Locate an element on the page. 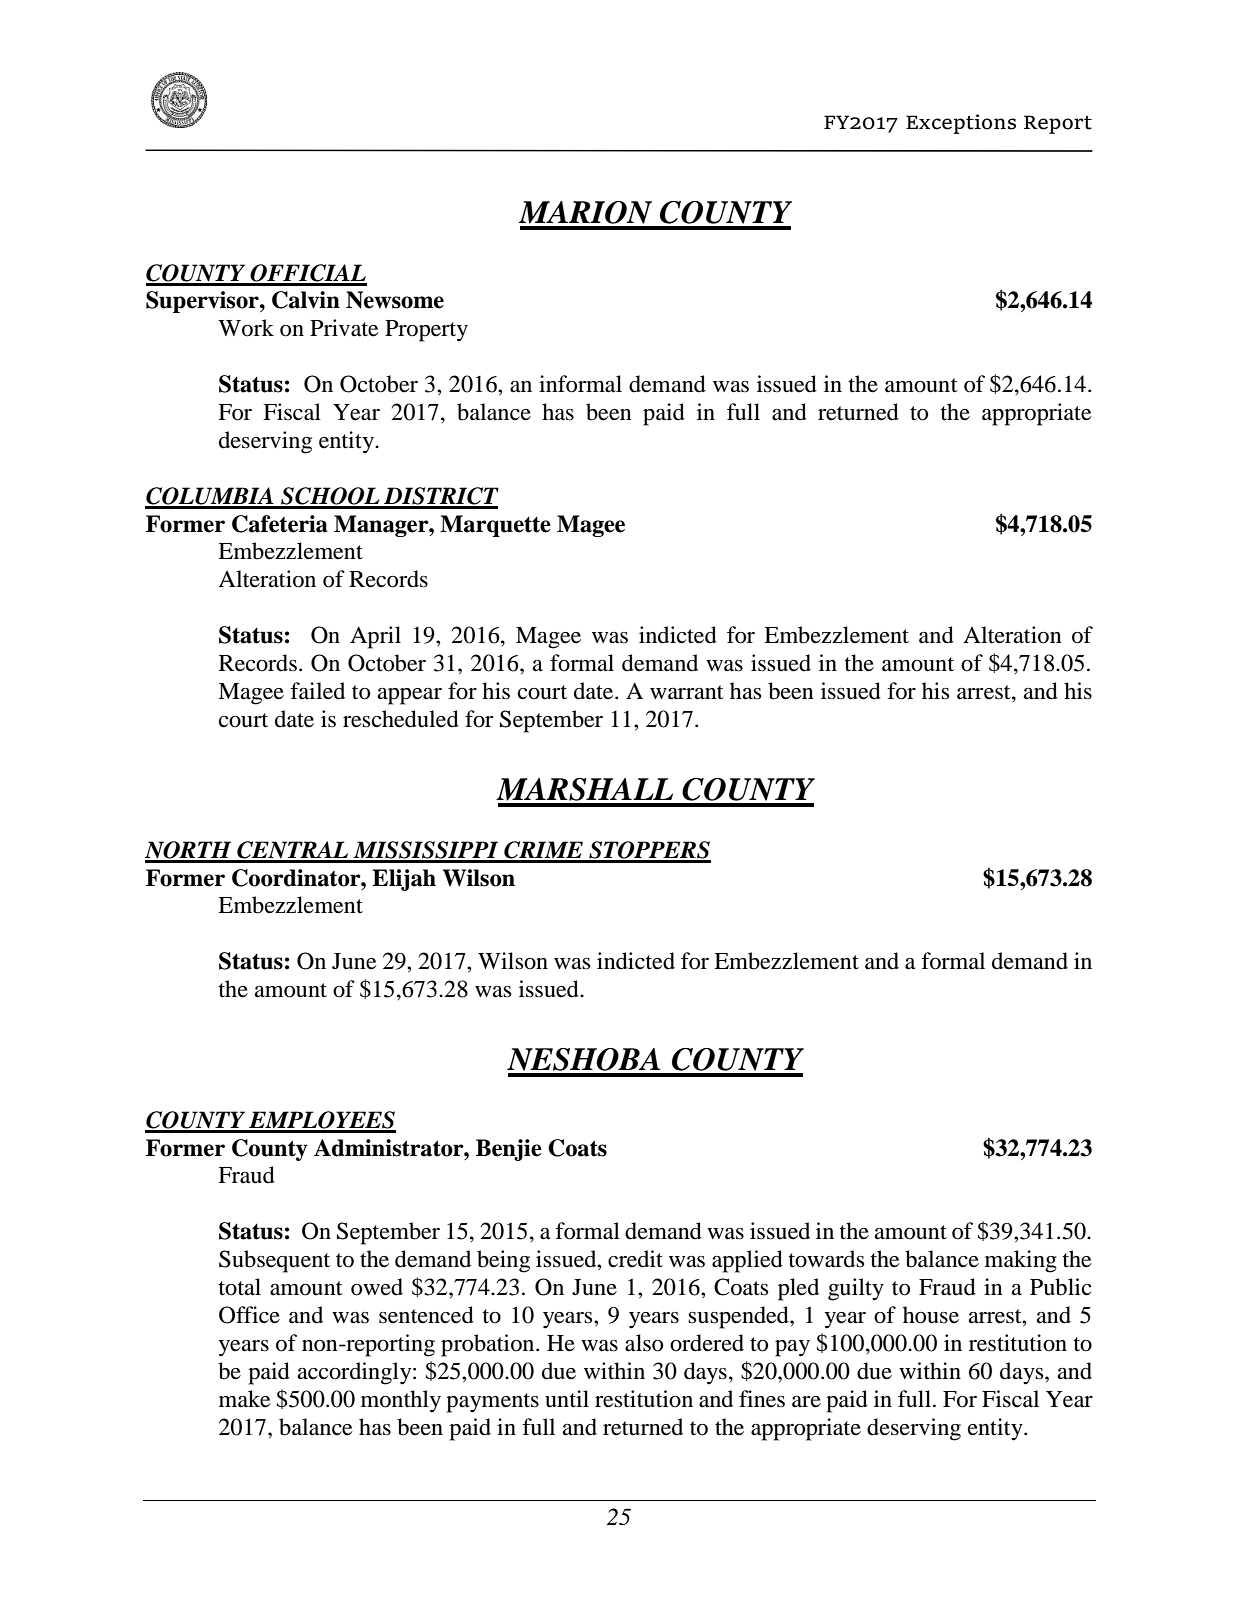 The width and height of the image is (1238, 1603). credit is located at coordinates (635, 1259).
